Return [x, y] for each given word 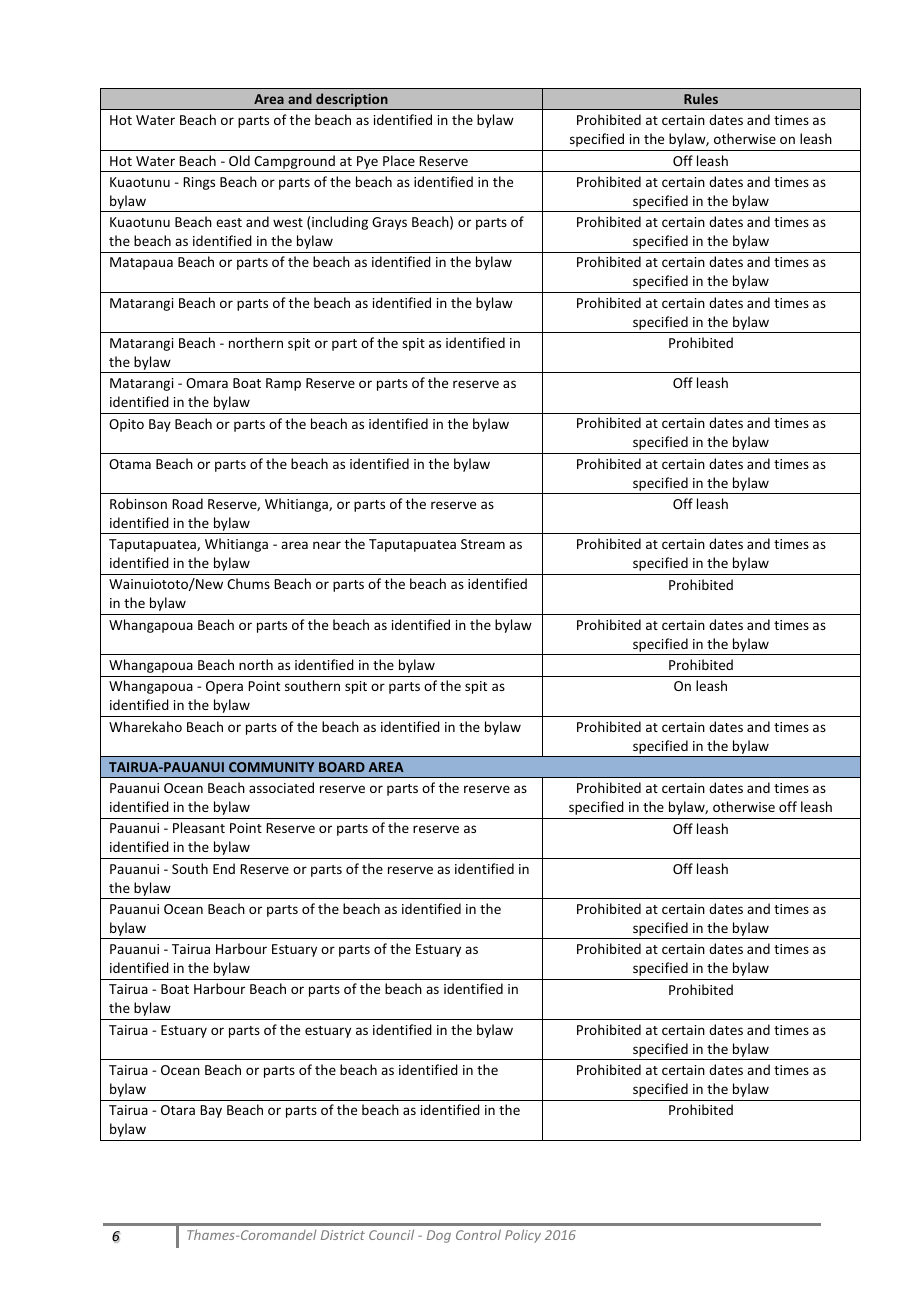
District [343, 1235]
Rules [701, 98]
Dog [439, 1236]
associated [281, 787]
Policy [523, 1236]
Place [399, 160]
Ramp [283, 384]
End [224, 868]
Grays [389, 223]
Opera [224, 687]
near [327, 545]
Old [239, 160]
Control [478, 1234]
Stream [483, 544]
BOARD [342, 767]
